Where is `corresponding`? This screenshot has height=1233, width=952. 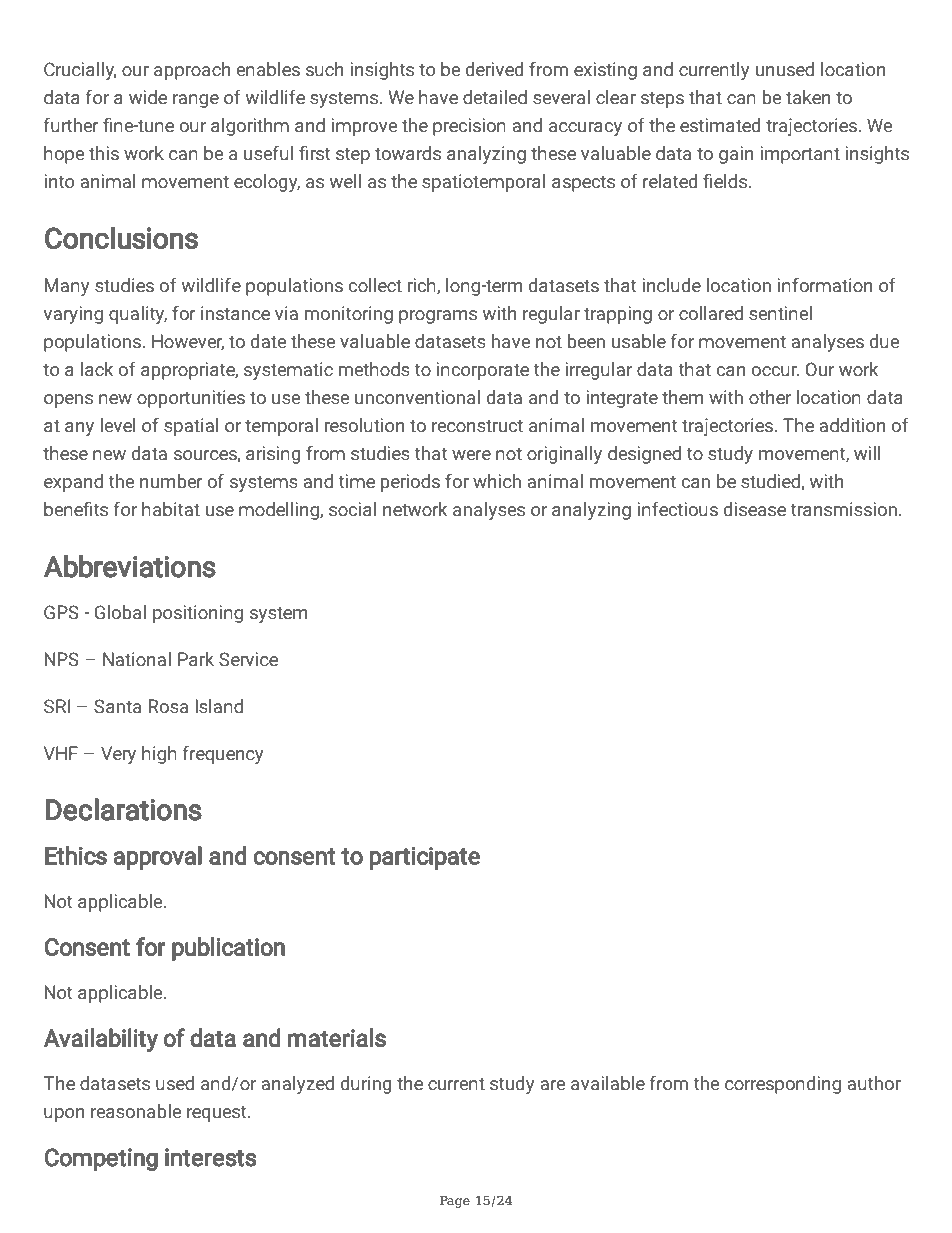 corresponding is located at coordinates (783, 1085).
